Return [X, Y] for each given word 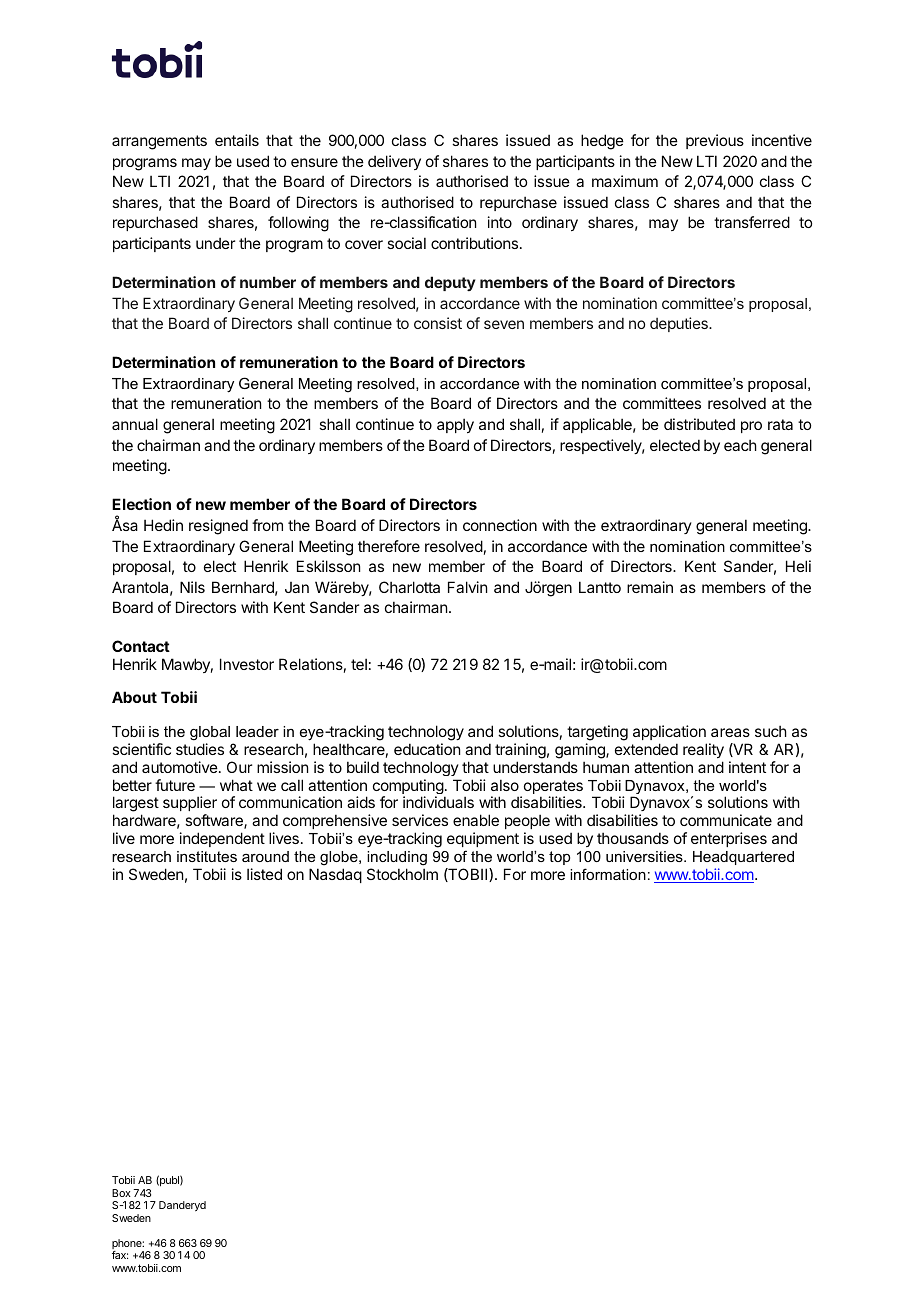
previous [715, 141]
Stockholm [402, 874]
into [500, 222]
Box [121, 1193]
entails [237, 140]
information [608, 874]
